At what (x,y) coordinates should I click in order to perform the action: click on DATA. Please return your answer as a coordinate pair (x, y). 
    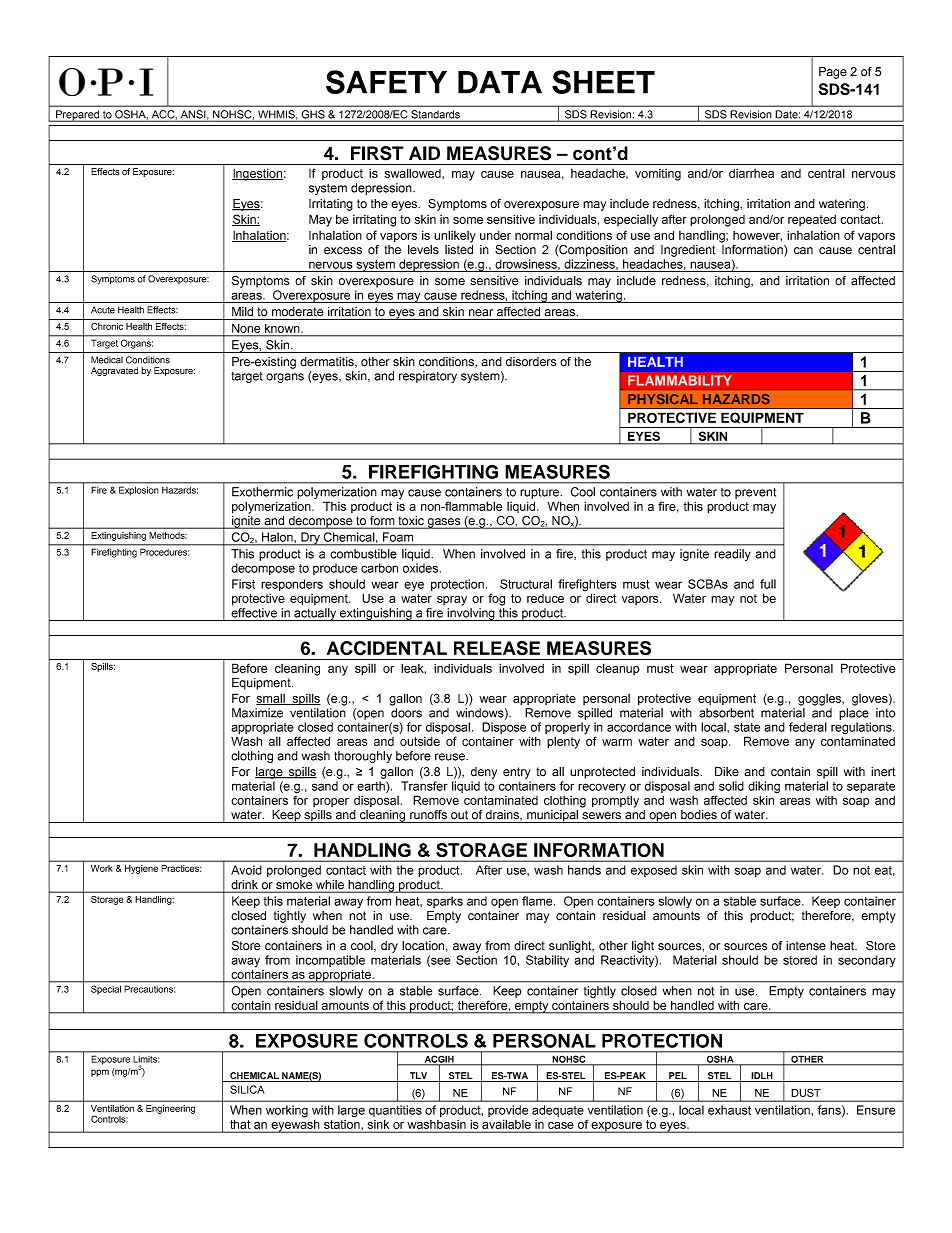
    Looking at the image, I should click on (500, 82).
